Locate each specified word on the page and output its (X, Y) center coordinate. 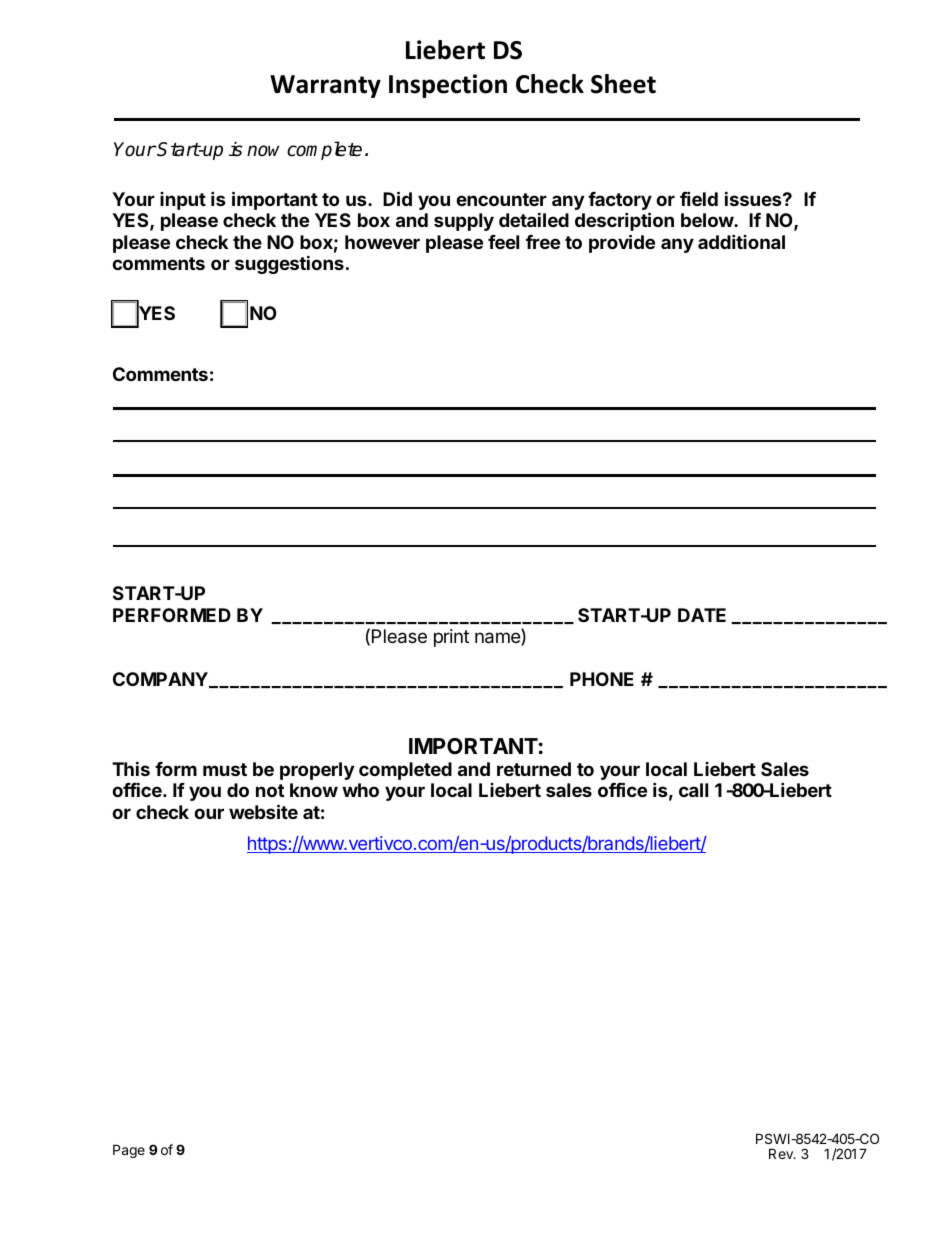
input (183, 201)
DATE (702, 615)
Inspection (448, 86)
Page (129, 1151)
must (225, 769)
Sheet (623, 84)
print (451, 638)
